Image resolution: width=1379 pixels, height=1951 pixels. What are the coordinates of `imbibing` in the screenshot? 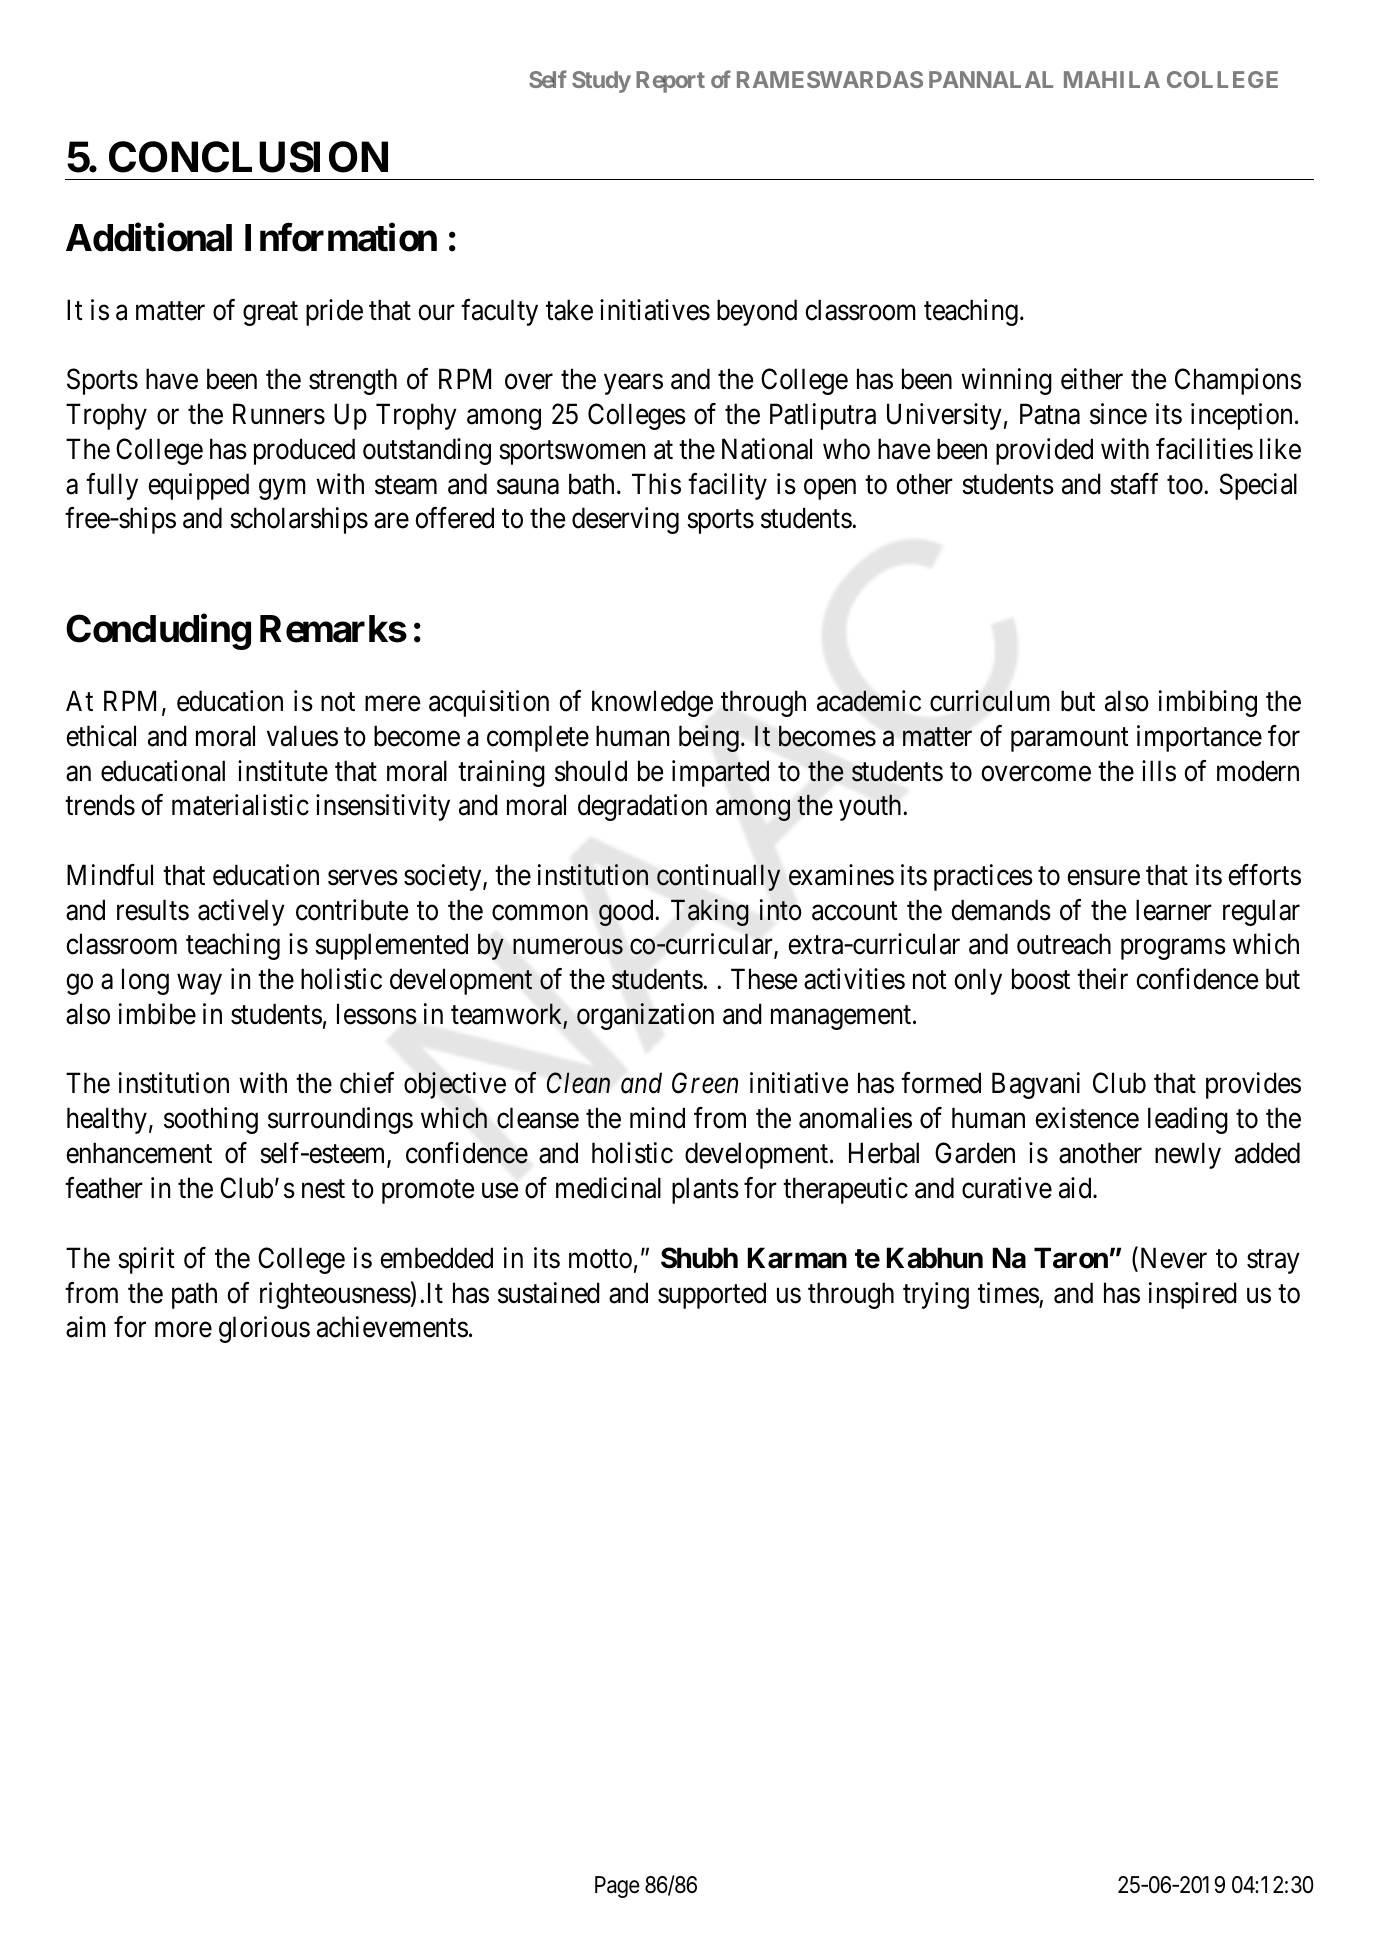 It's located at (1208, 703).
